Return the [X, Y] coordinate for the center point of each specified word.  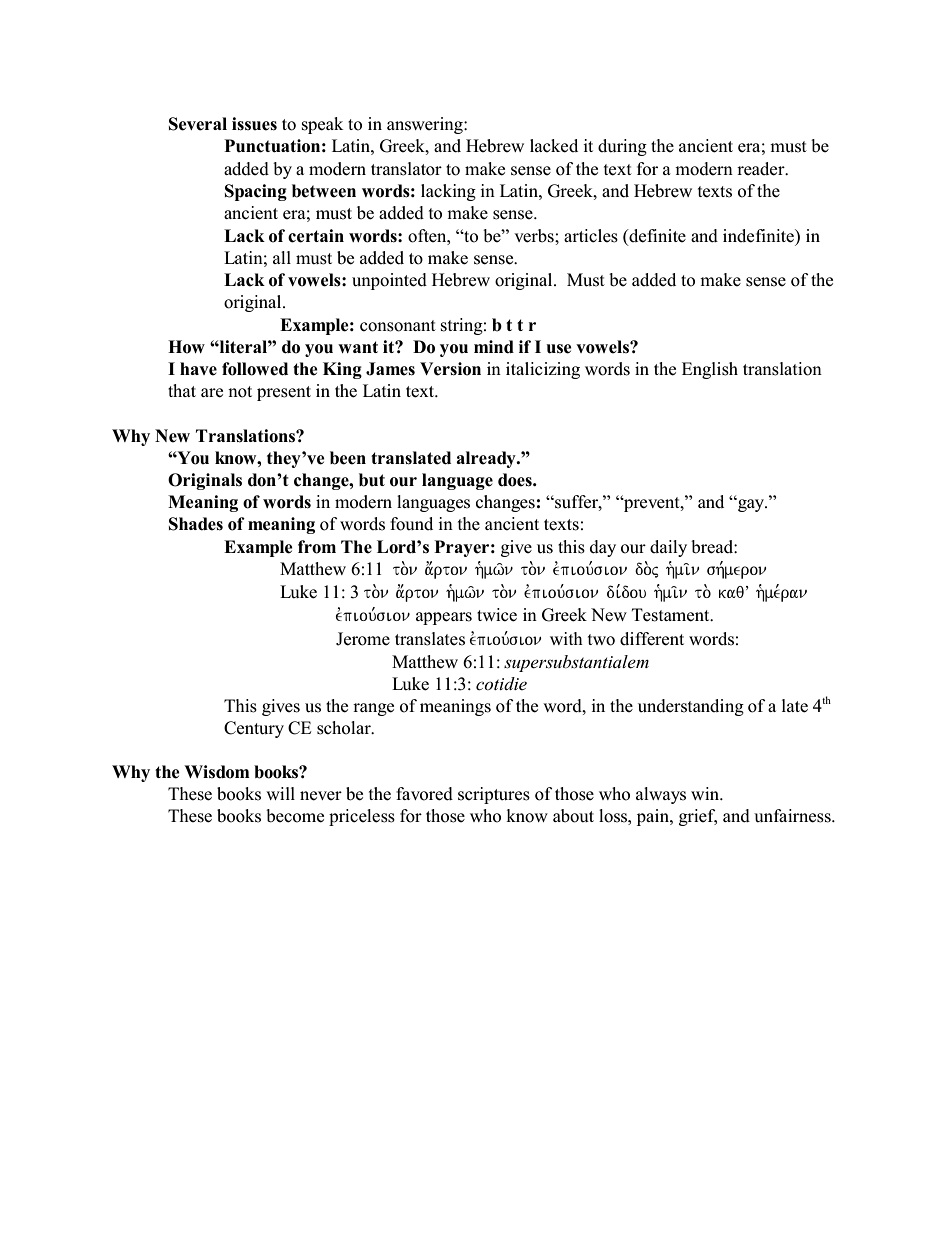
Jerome [363, 639]
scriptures [494, 795]
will [280, 793]
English [710, 370]
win [706, 793]
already [487, 459]
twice [497, 615]
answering [426, 125]
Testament [672, 615]
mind [494, 347]
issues [254, 124]
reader [762, 169]
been [348, 458]
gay [751, 505]
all [282, 257]
